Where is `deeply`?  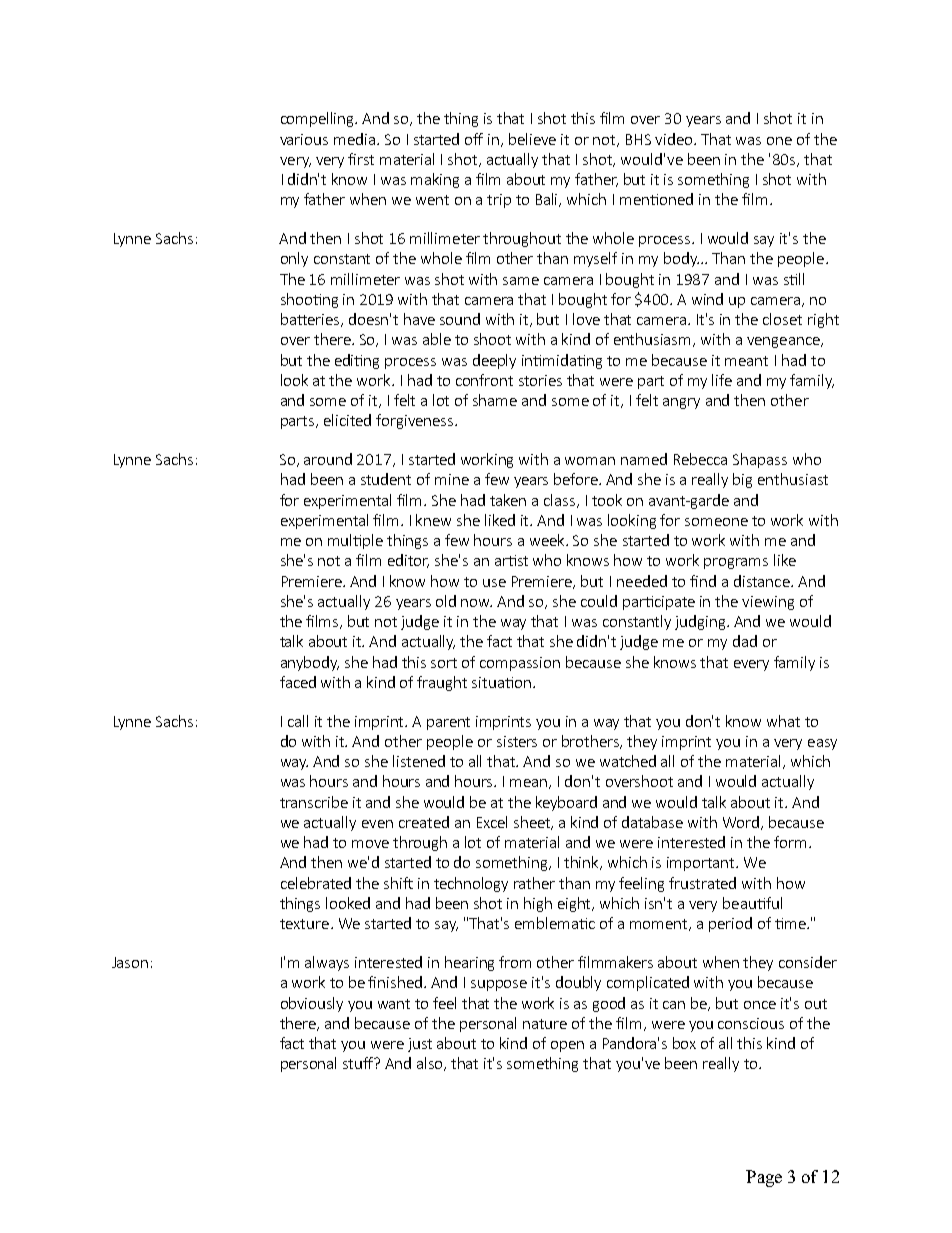 deeply is located at coordinates (494, 361).
